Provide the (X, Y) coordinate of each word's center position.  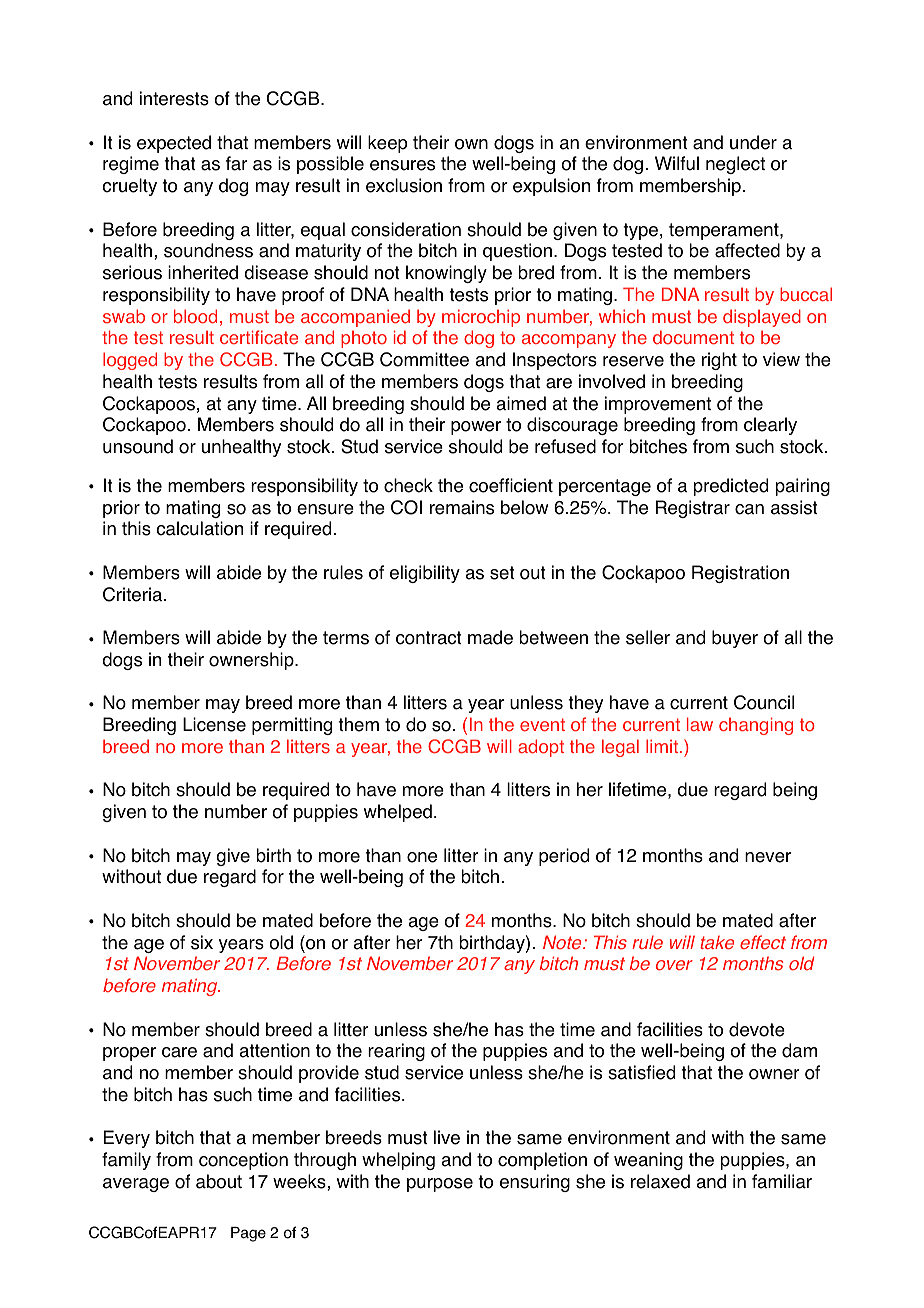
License (214, 724)
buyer (735, 639)
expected (174, 144)
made (490, 637)
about (219, 1181)
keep (387, 144)
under (753, 142)
